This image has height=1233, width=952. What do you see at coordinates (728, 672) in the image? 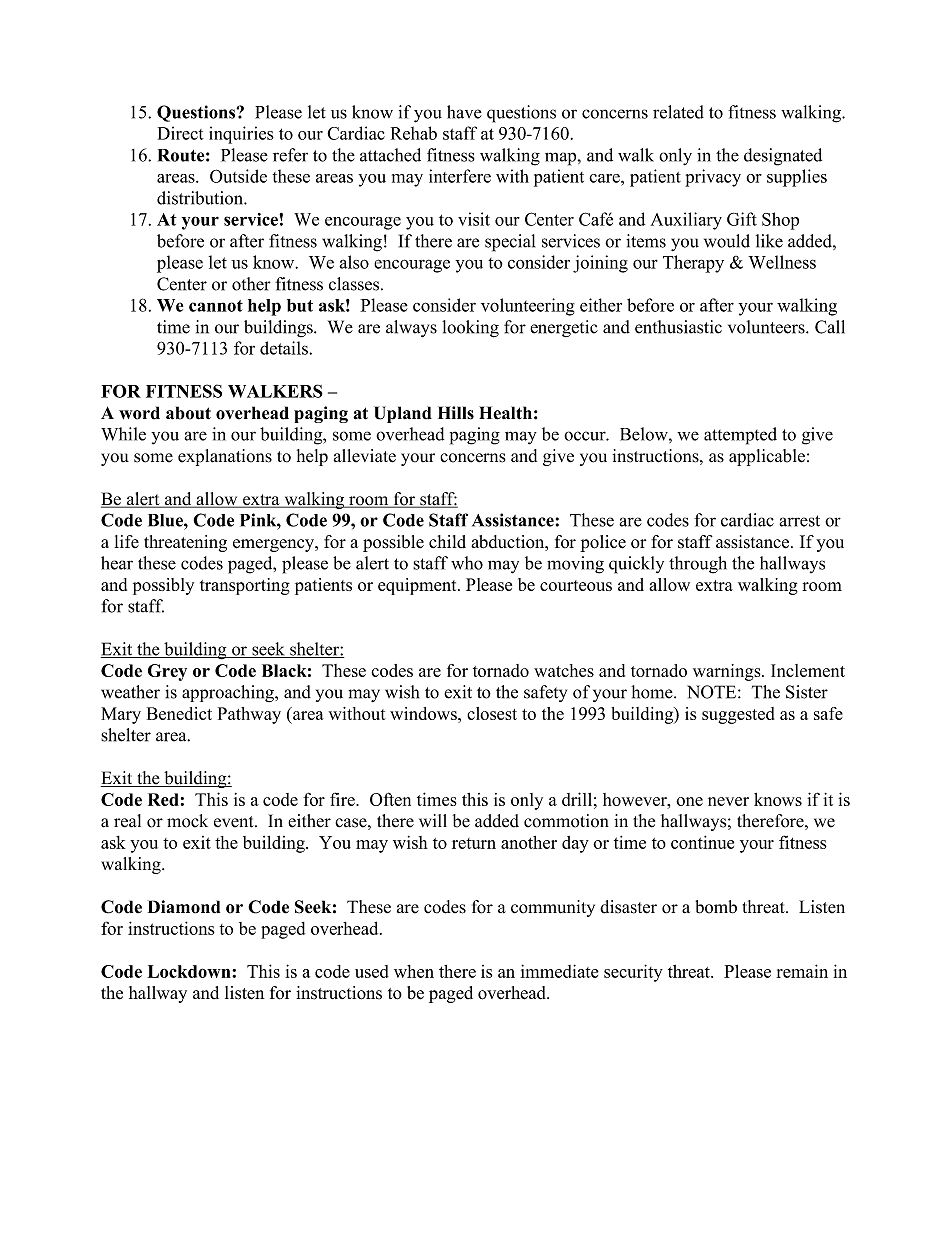
I see `warnings` at bounding box center [728, 672].
